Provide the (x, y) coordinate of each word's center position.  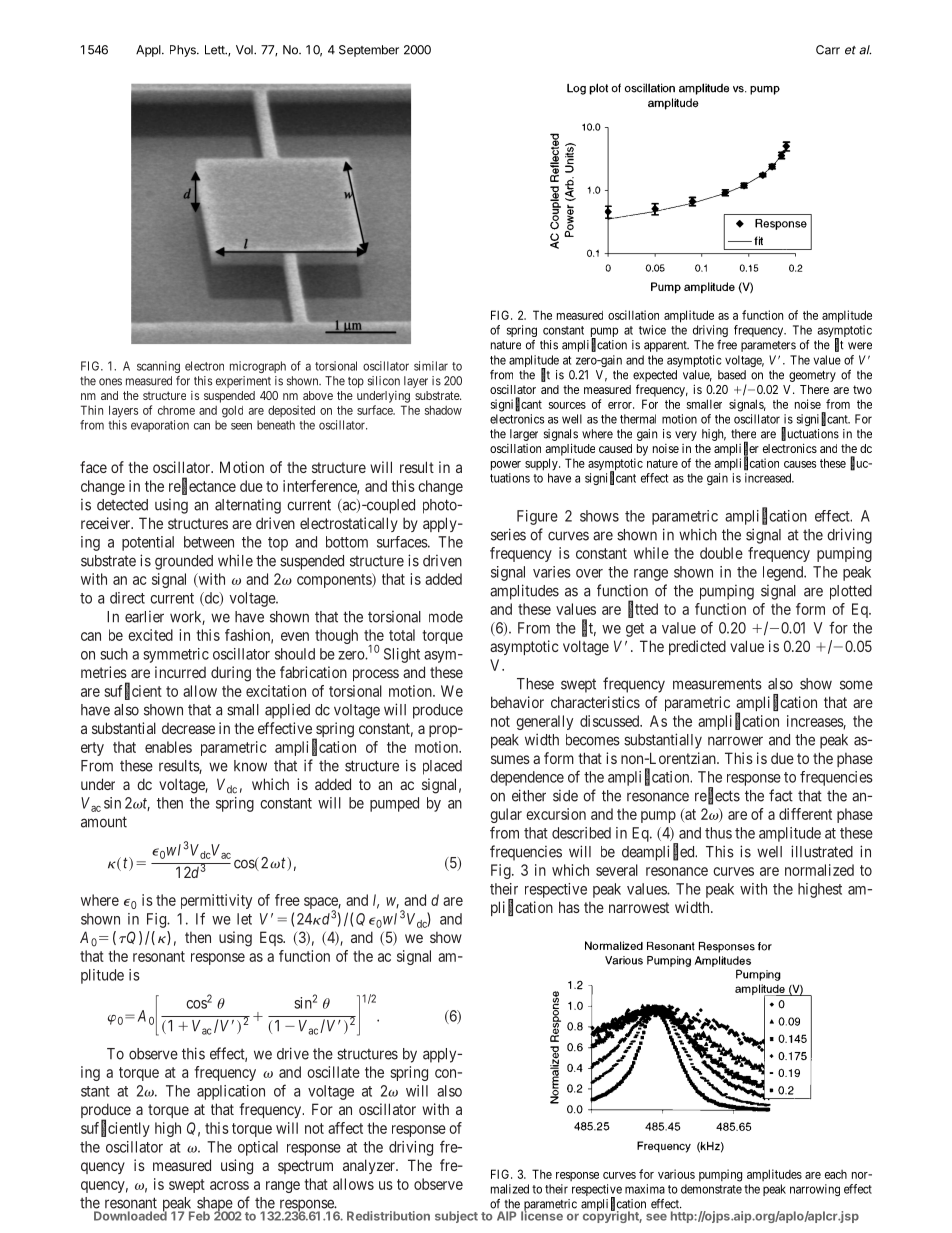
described (581, 833)
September (369, 51)
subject (456, 1217)
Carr (828, 50)
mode (446, 617)
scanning (158, 367)
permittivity (216, 901)
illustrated (822, 851)
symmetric (176, 655)
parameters (768, 346)
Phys (184, 51)
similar (431, 366)
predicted (697, 647)
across (229, 1185)
